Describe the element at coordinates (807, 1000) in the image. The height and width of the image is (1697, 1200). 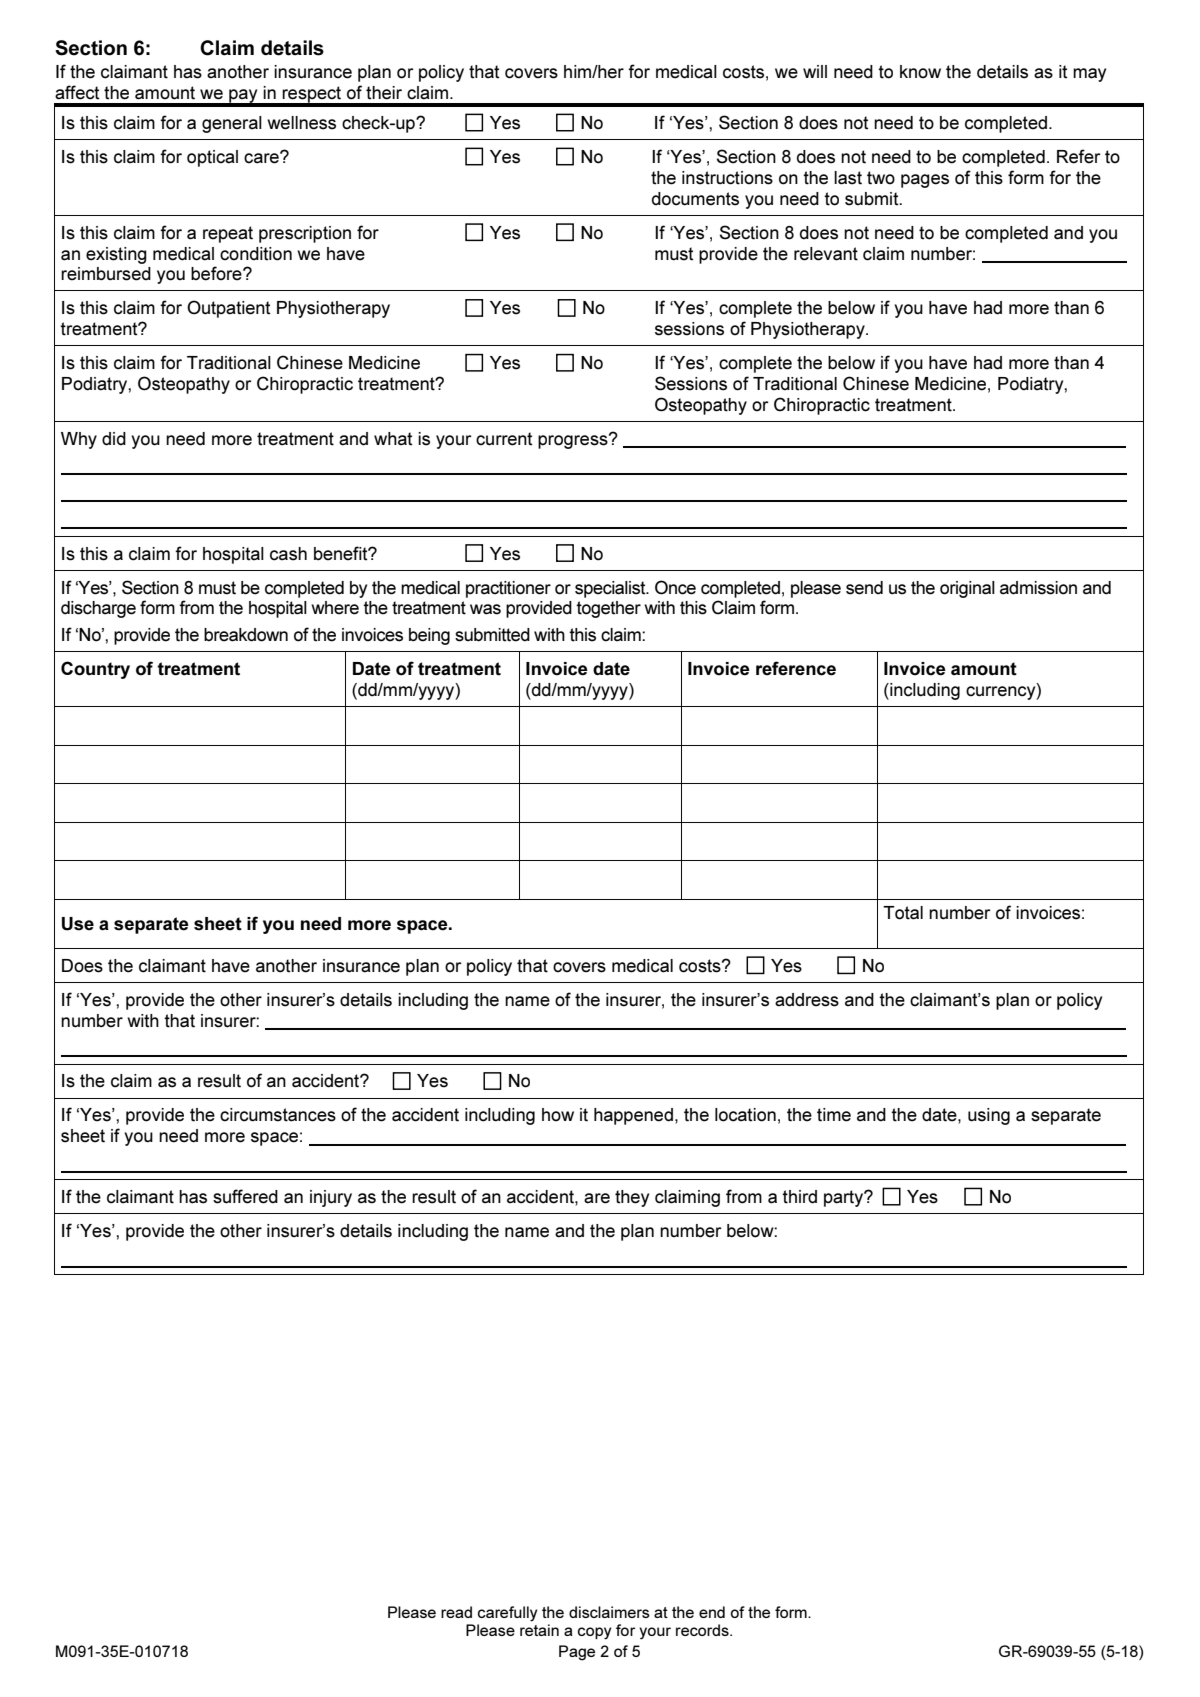
I see `address` at that location.
